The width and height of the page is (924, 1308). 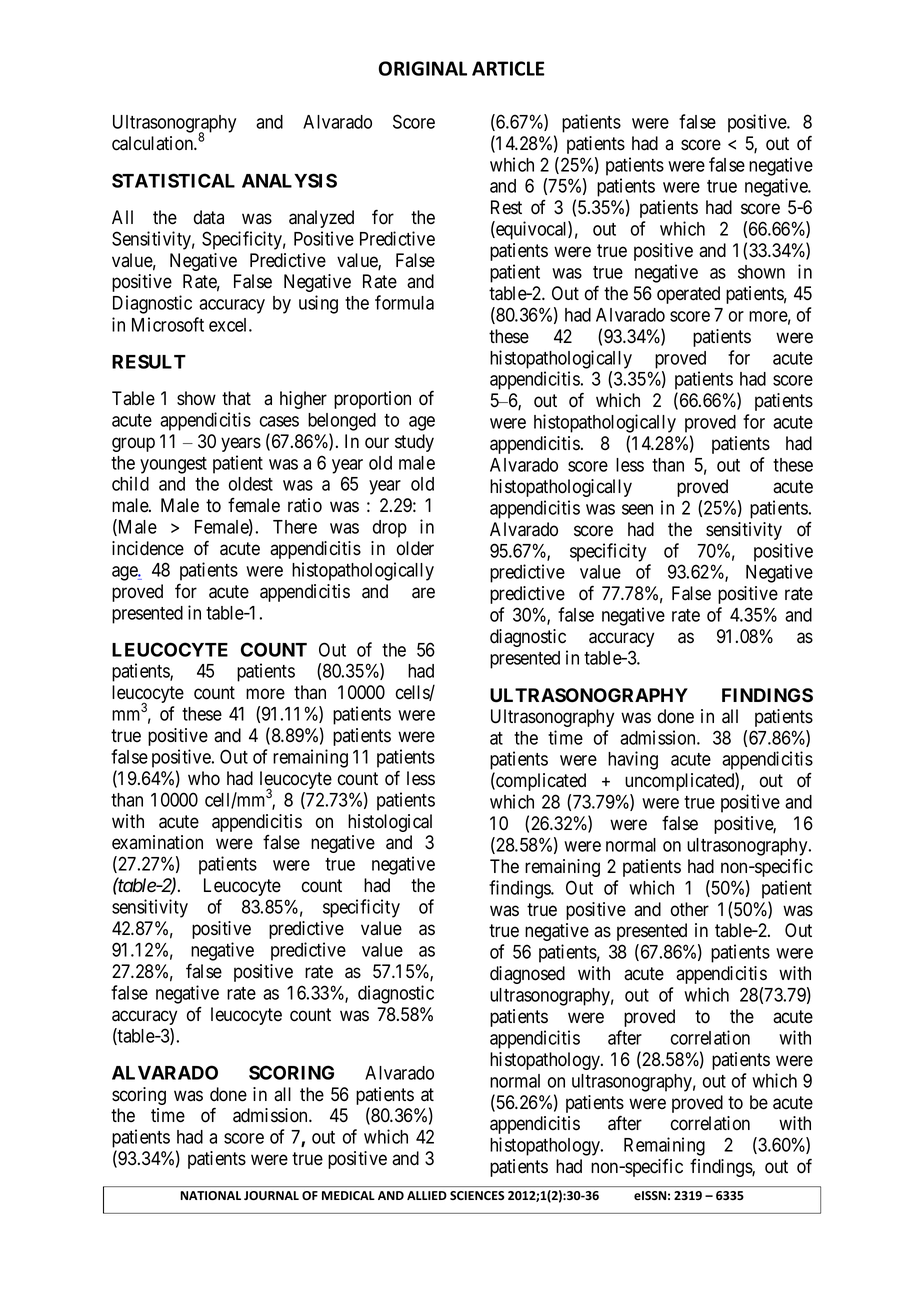 What do you see at coordinates (390, 823) in the page?
I see `histological` at bounding box center [390, 823].
